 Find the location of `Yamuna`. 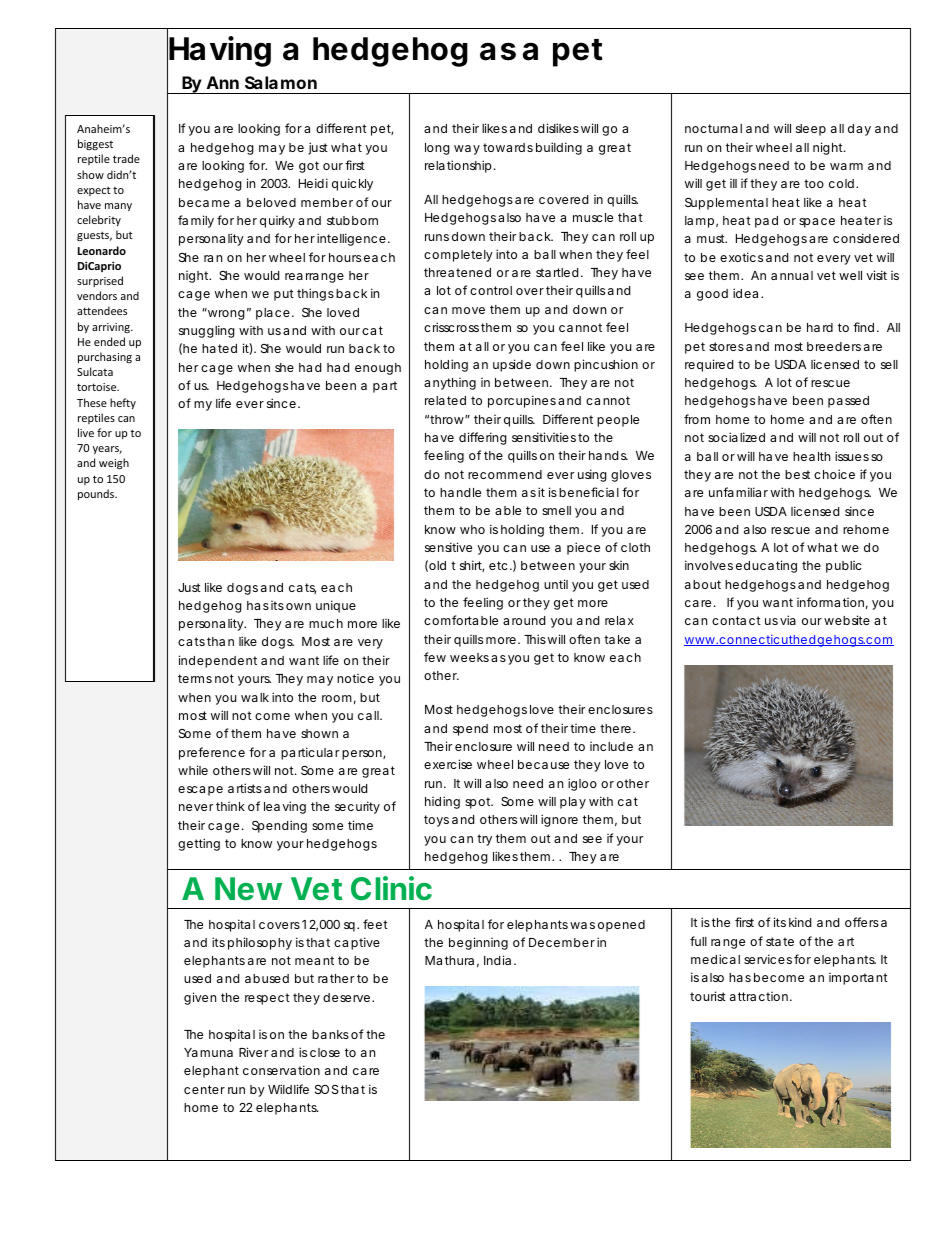

Yamuna is located at coordinates (208, 1052).
